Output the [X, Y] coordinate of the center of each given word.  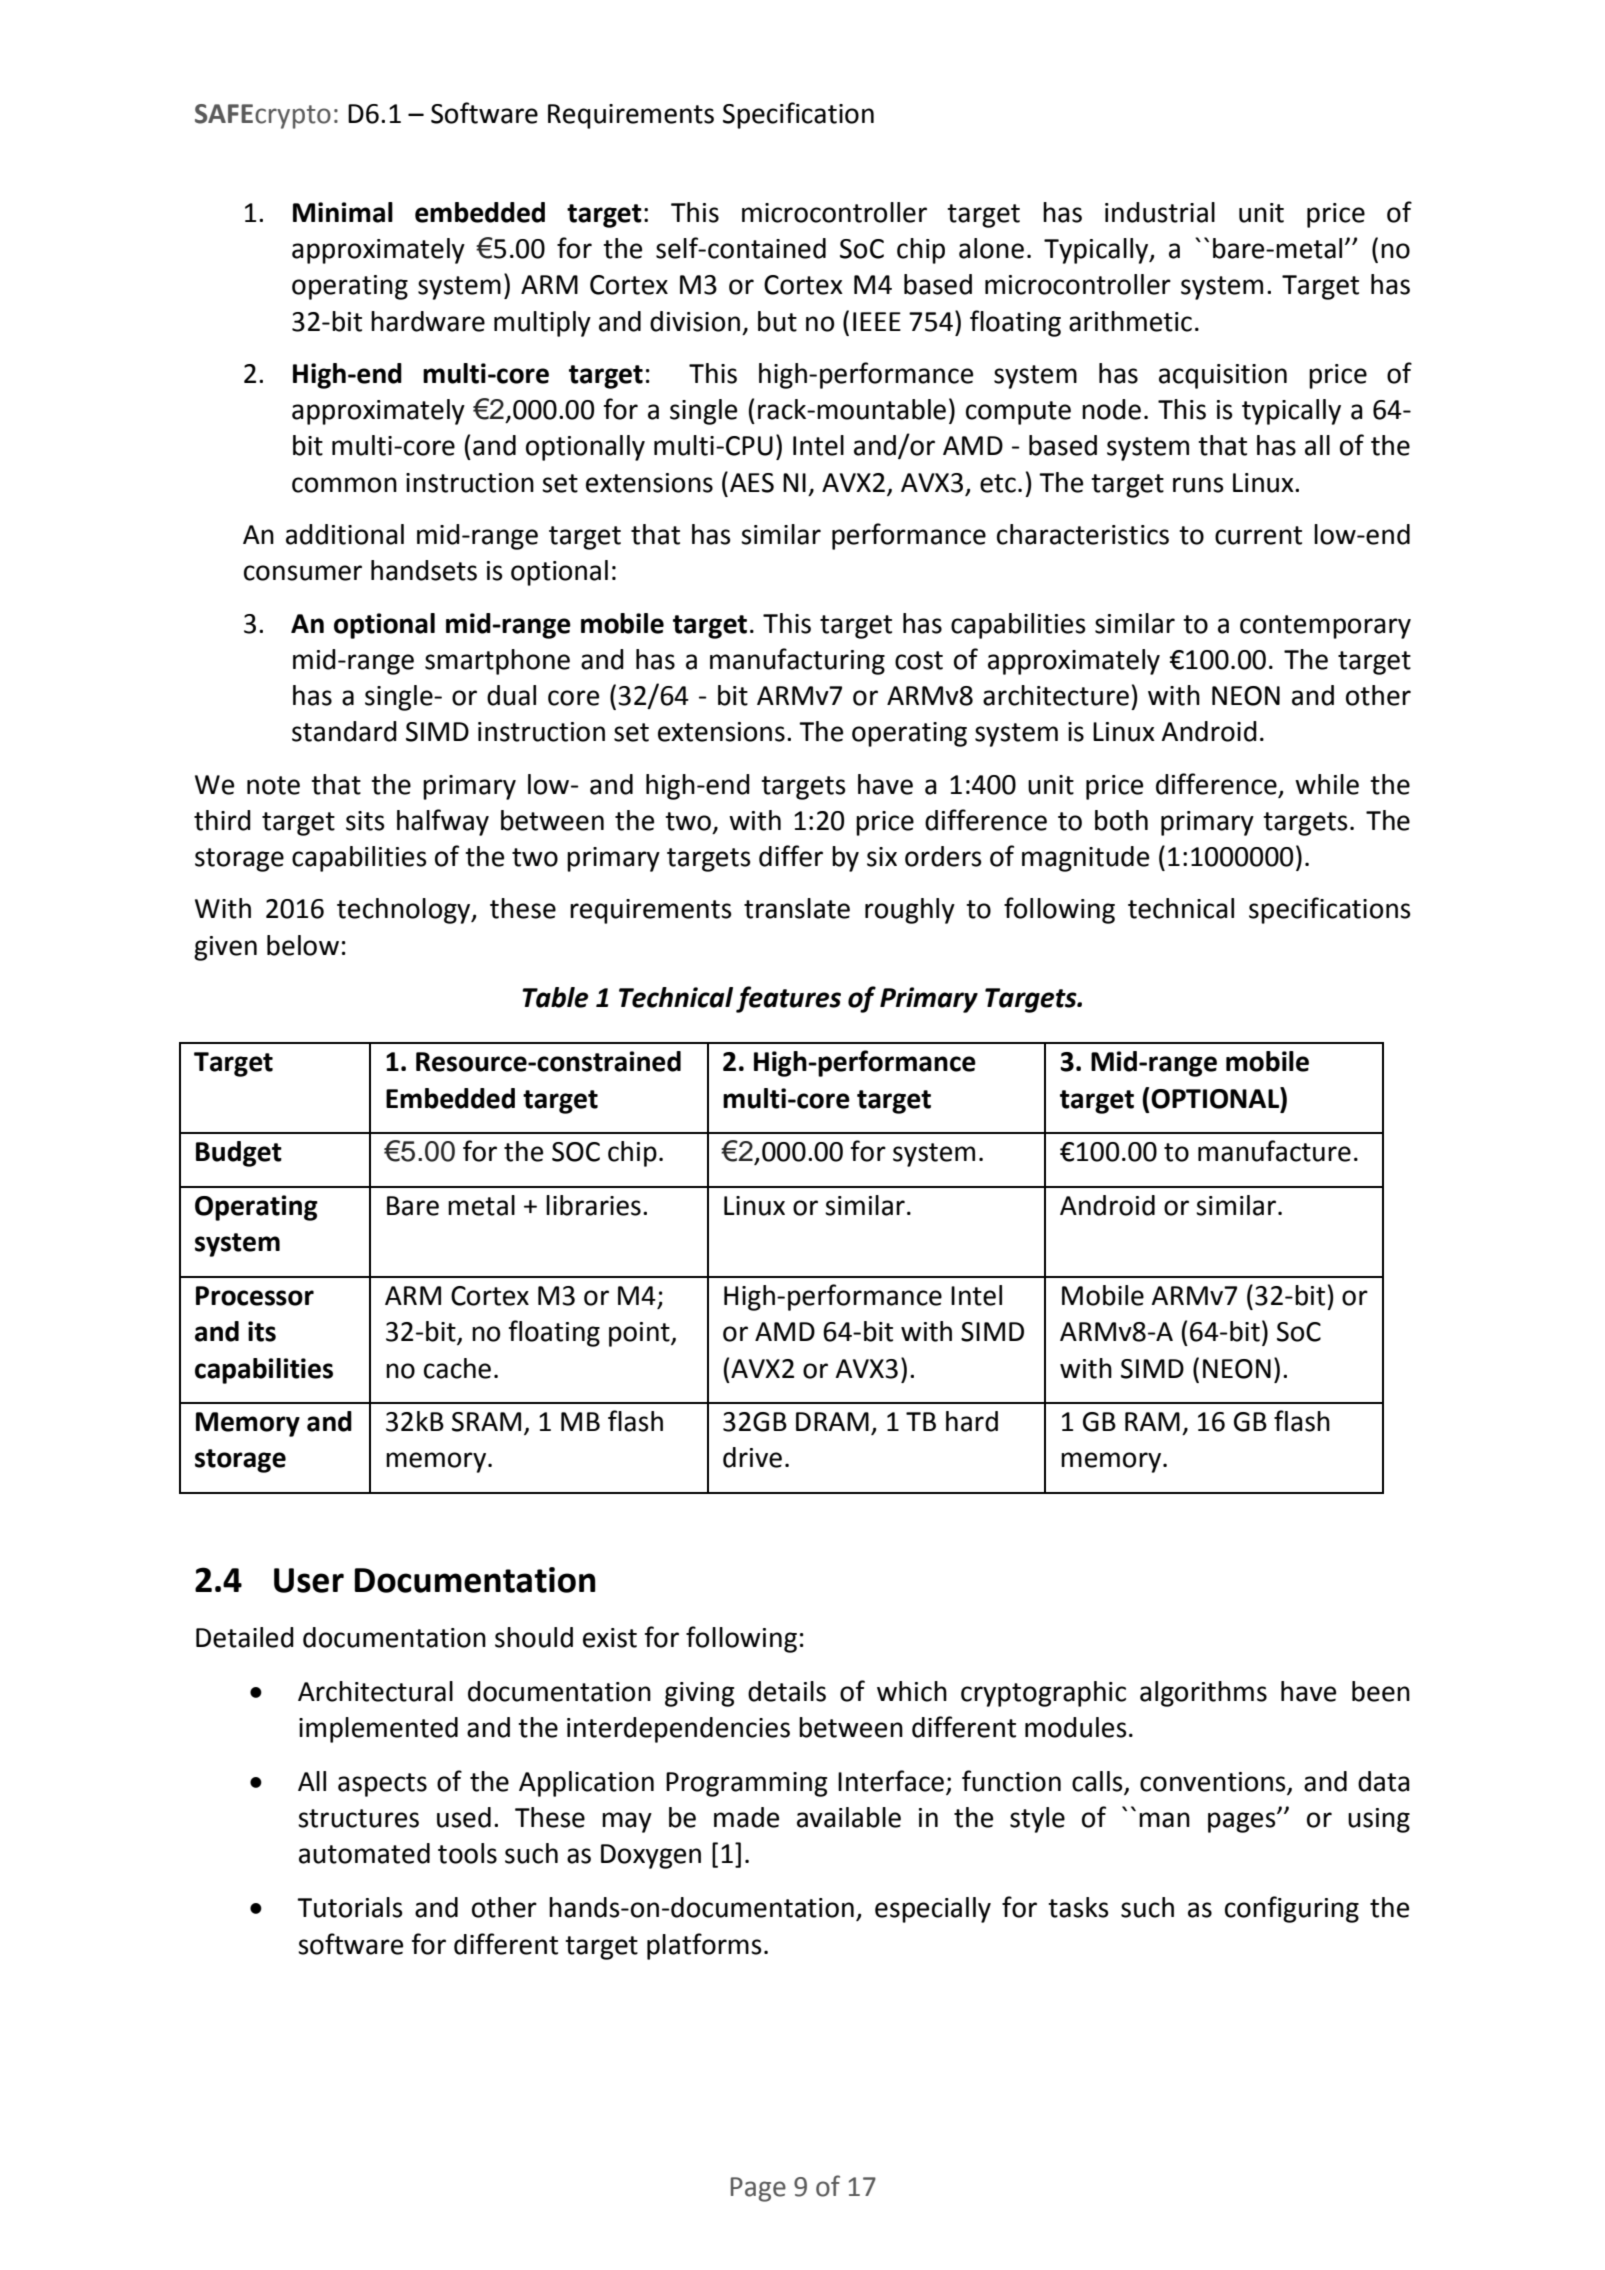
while [1327, 784]
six [882, 857]
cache [457, 1368]
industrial [1160, 212]
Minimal [343, 212]
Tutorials [350, 1907]
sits [365, 821]
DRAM [832, 1421]
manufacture [1274, 1151]
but [777, 321]
